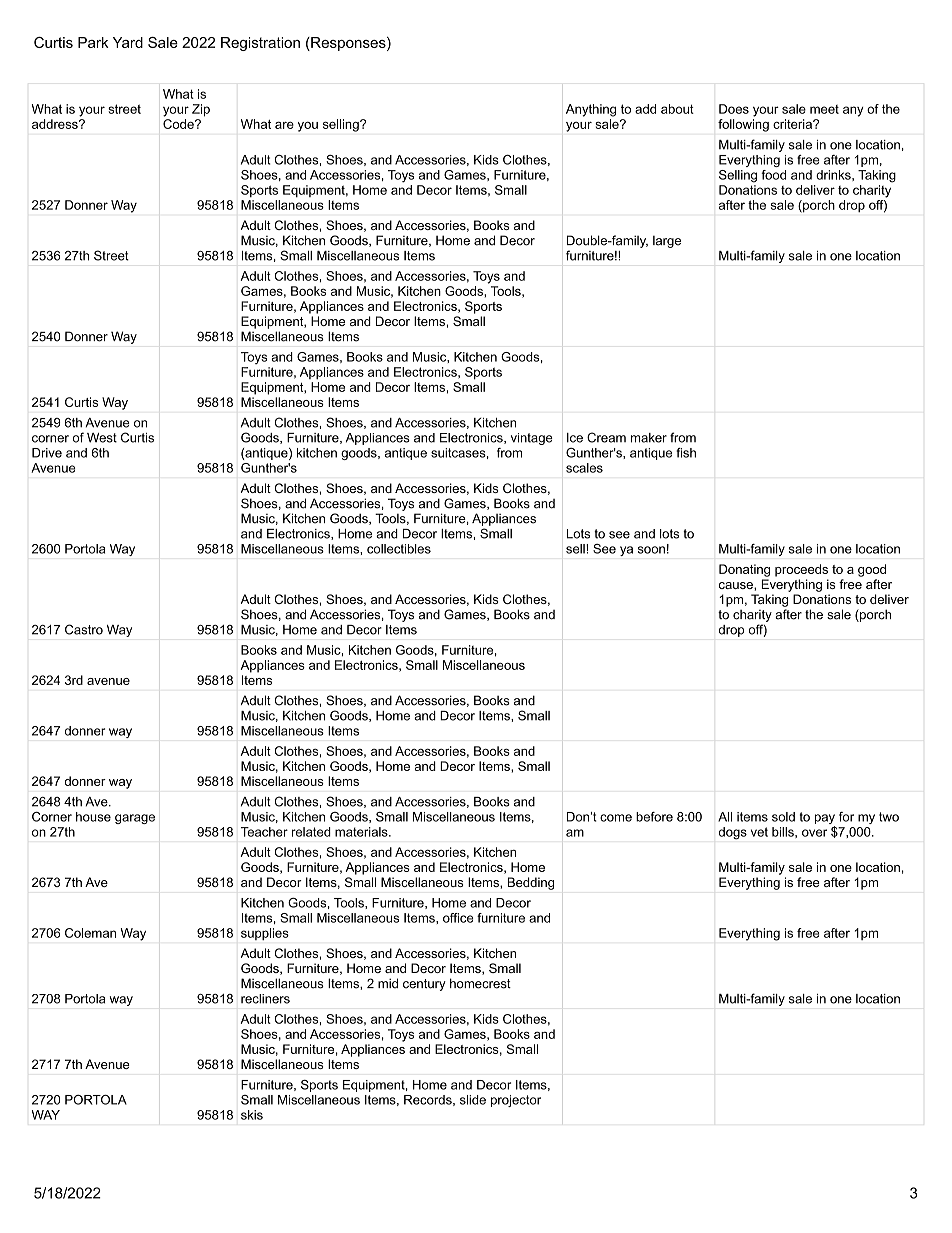 The height and width of the page is (1233, 952). What do you see at coordinates (473, 1100) in the page?
I see `slide` at bounding box center [473, 1100].
